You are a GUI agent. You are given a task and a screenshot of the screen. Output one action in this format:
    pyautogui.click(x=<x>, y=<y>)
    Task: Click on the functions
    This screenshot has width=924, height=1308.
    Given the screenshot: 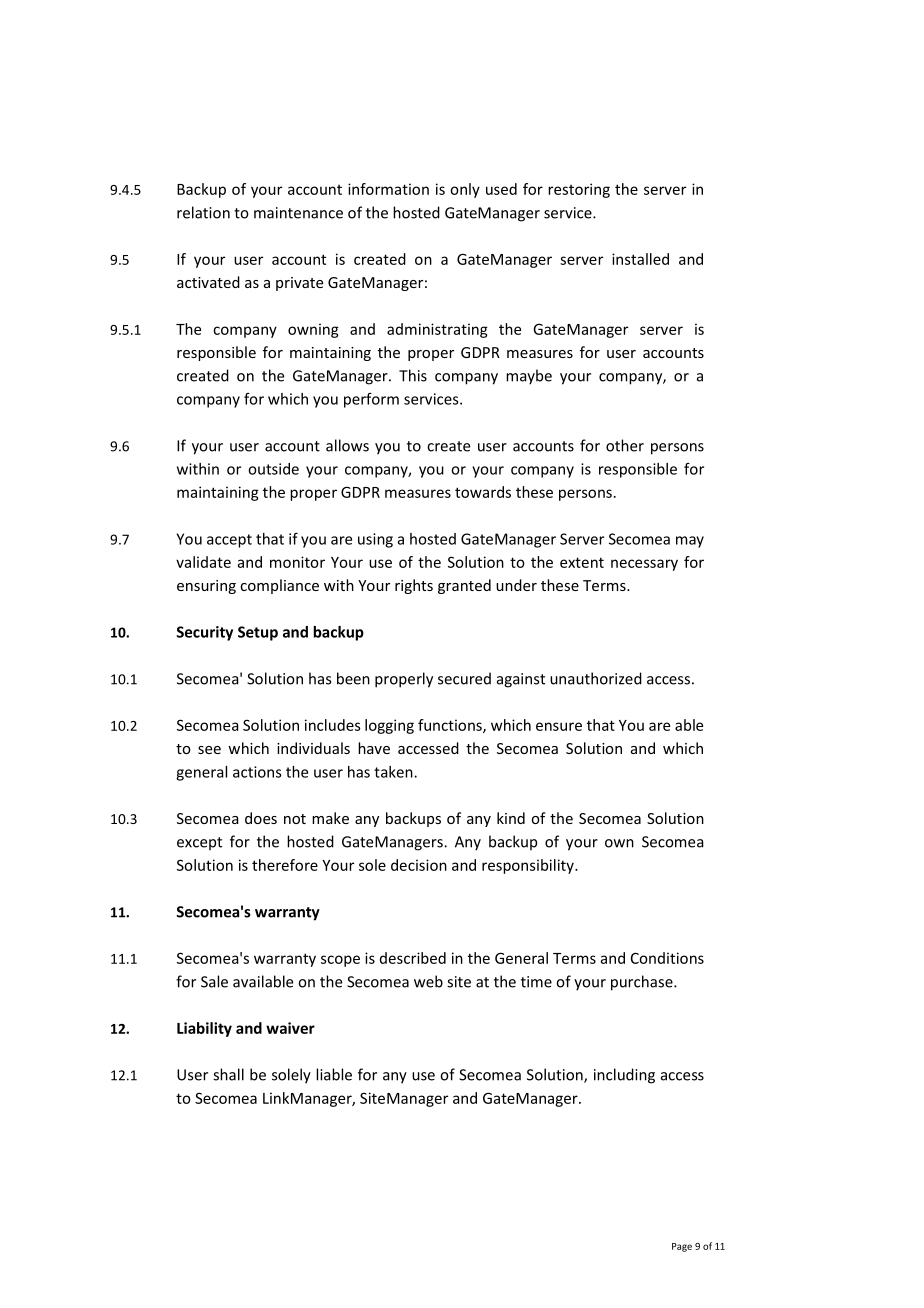 What is the action you would take?
    pyautogui.click(x=451, y=726)
